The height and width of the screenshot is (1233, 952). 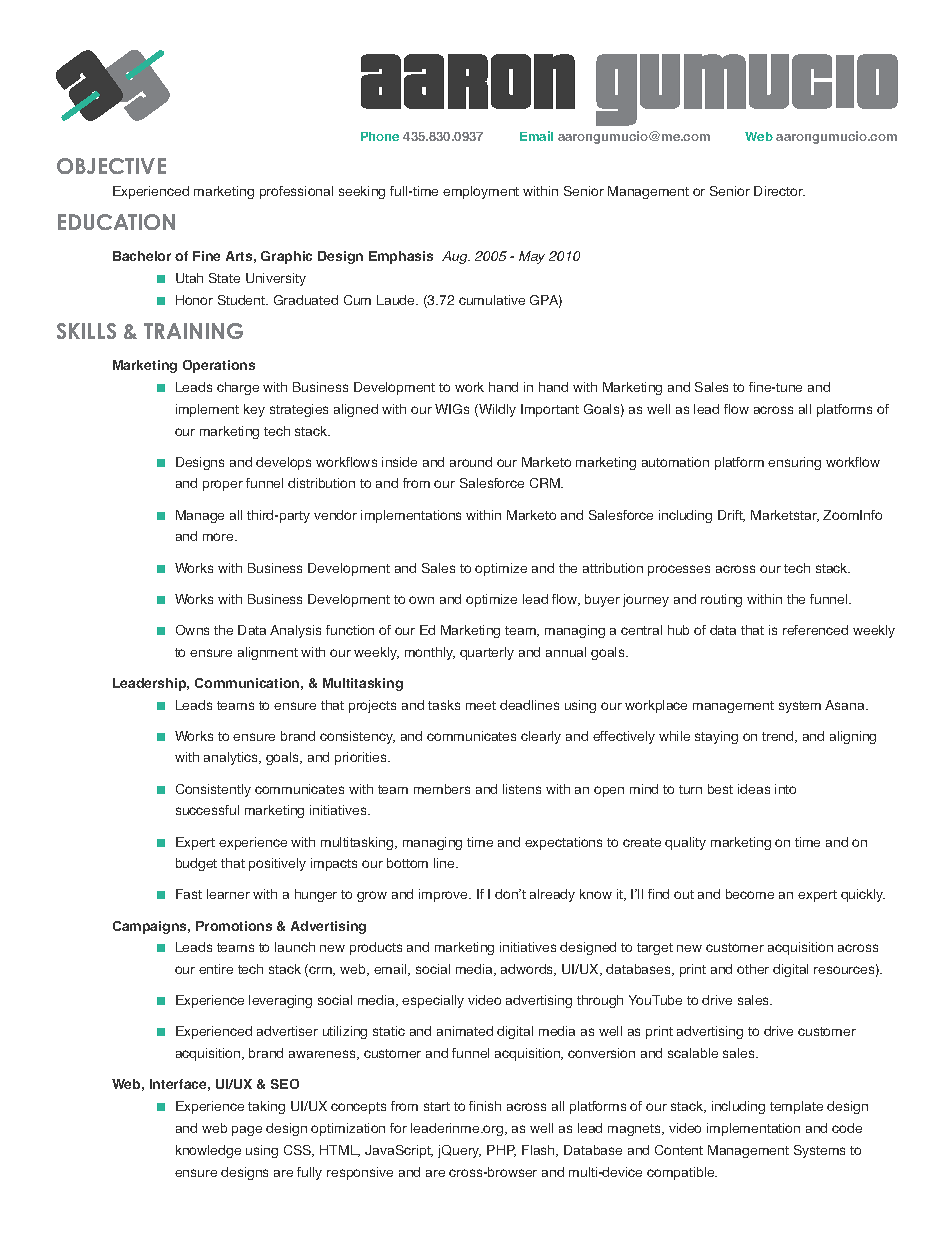 I want to click on members, so click(x=442, y=789).
